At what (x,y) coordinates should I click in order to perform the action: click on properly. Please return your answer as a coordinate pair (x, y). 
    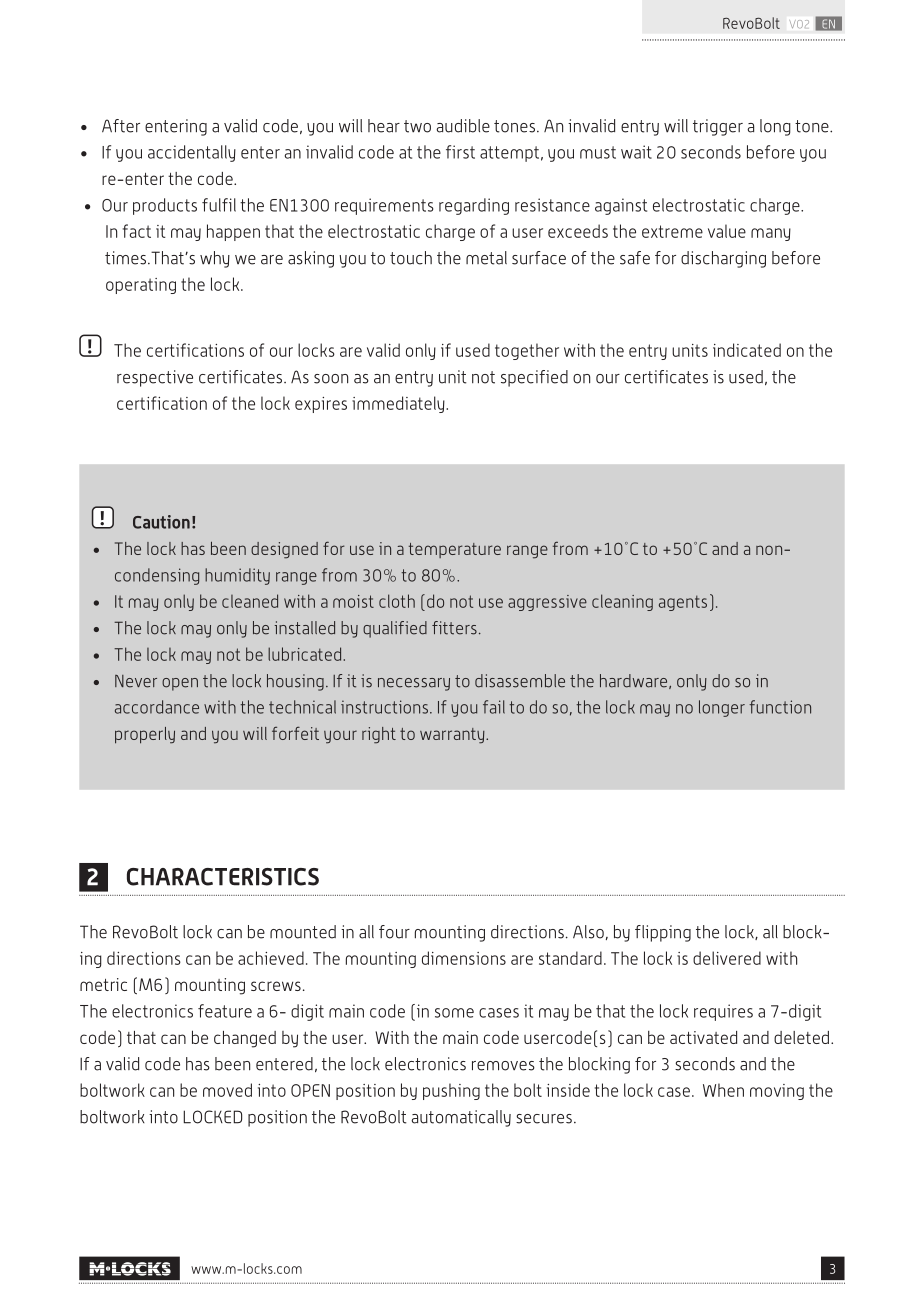
    Looking at the image, I should click on (145, 735).
